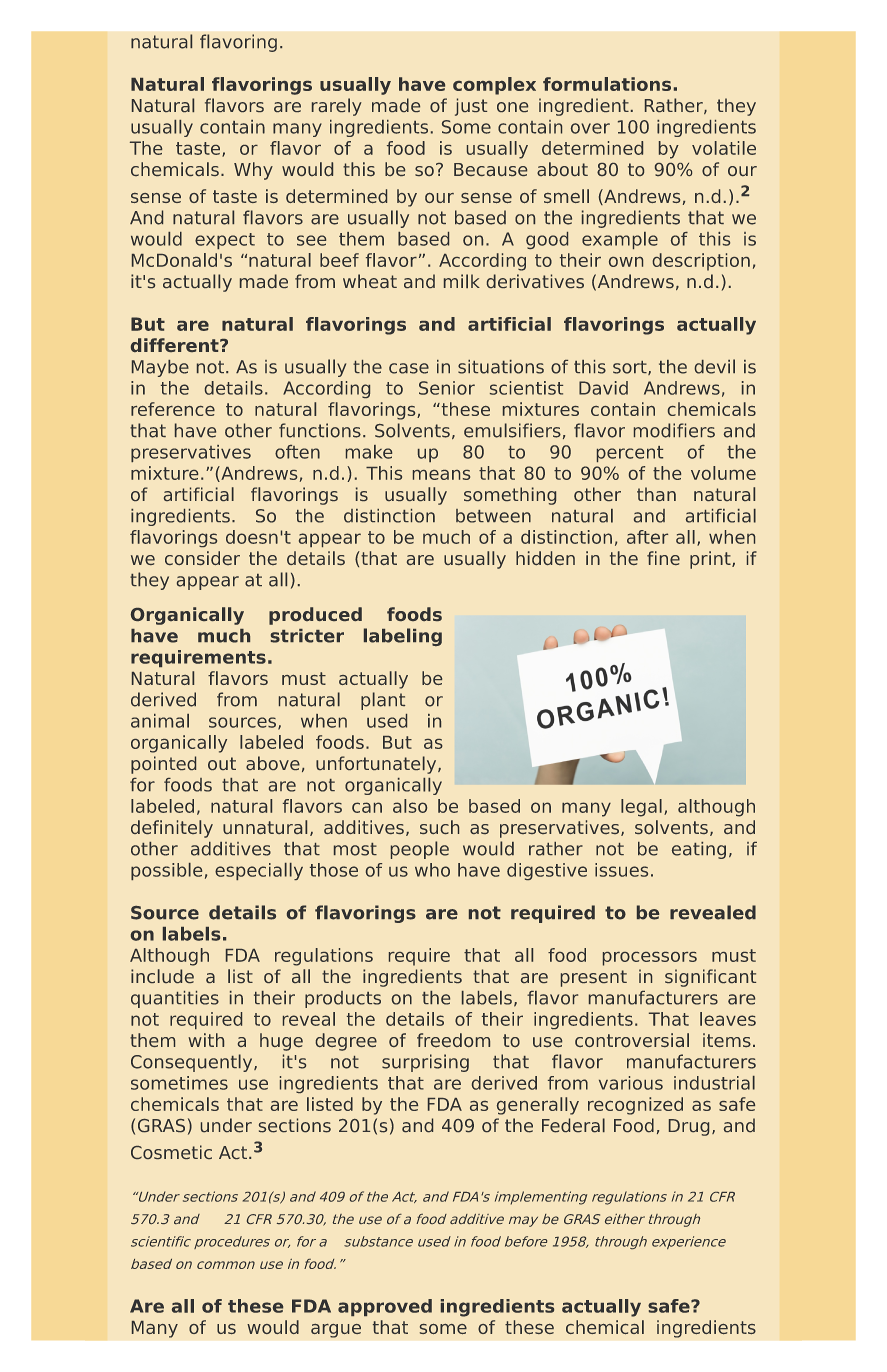 The width and height of the screenshot is (887, 1372). What do you see at coordinates (641, 808) in the screenshot?
I see `legal` at bounding box center [641, 808].
